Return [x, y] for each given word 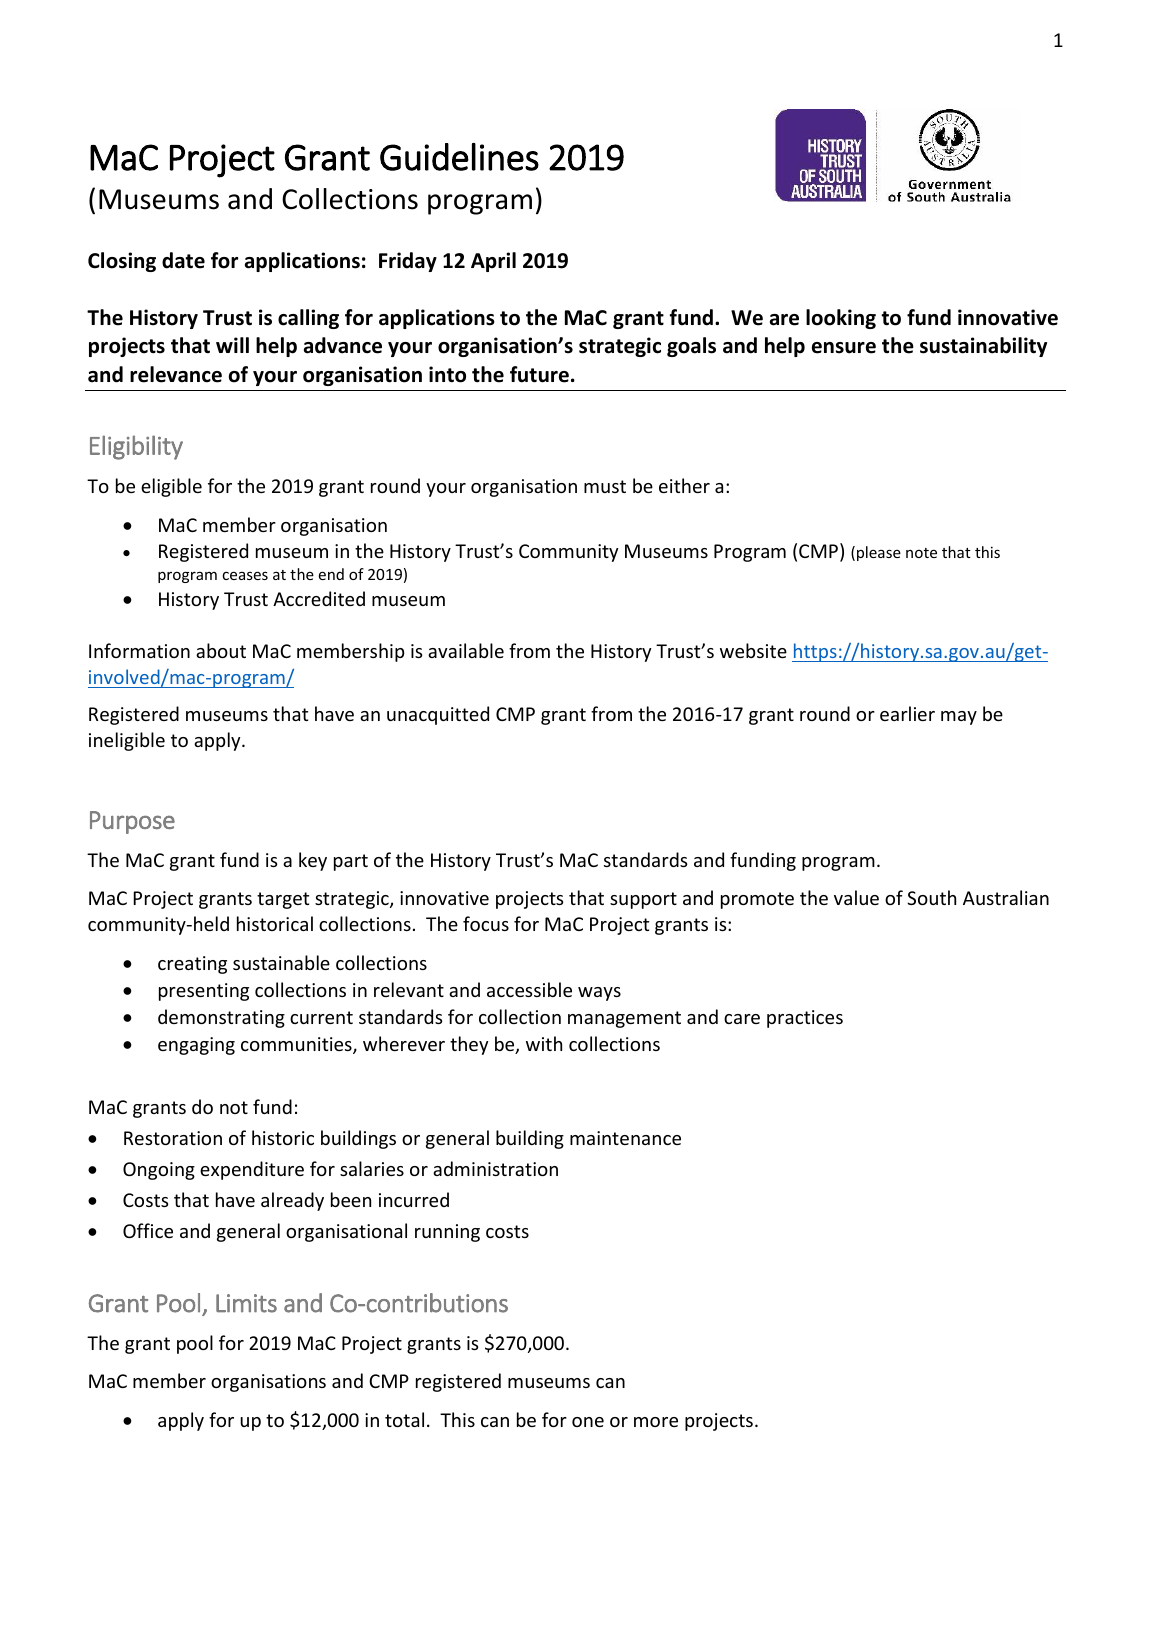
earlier [907, 713]
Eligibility [136, 447]
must [605, 486]
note [921, 553]
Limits [246, 1303]
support [643, 900]
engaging [196, 1046]
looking [841, 319]
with [544, 1043]
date [183, 260]
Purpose [132, 822]
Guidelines [459, 157]
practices [805, 1019]
